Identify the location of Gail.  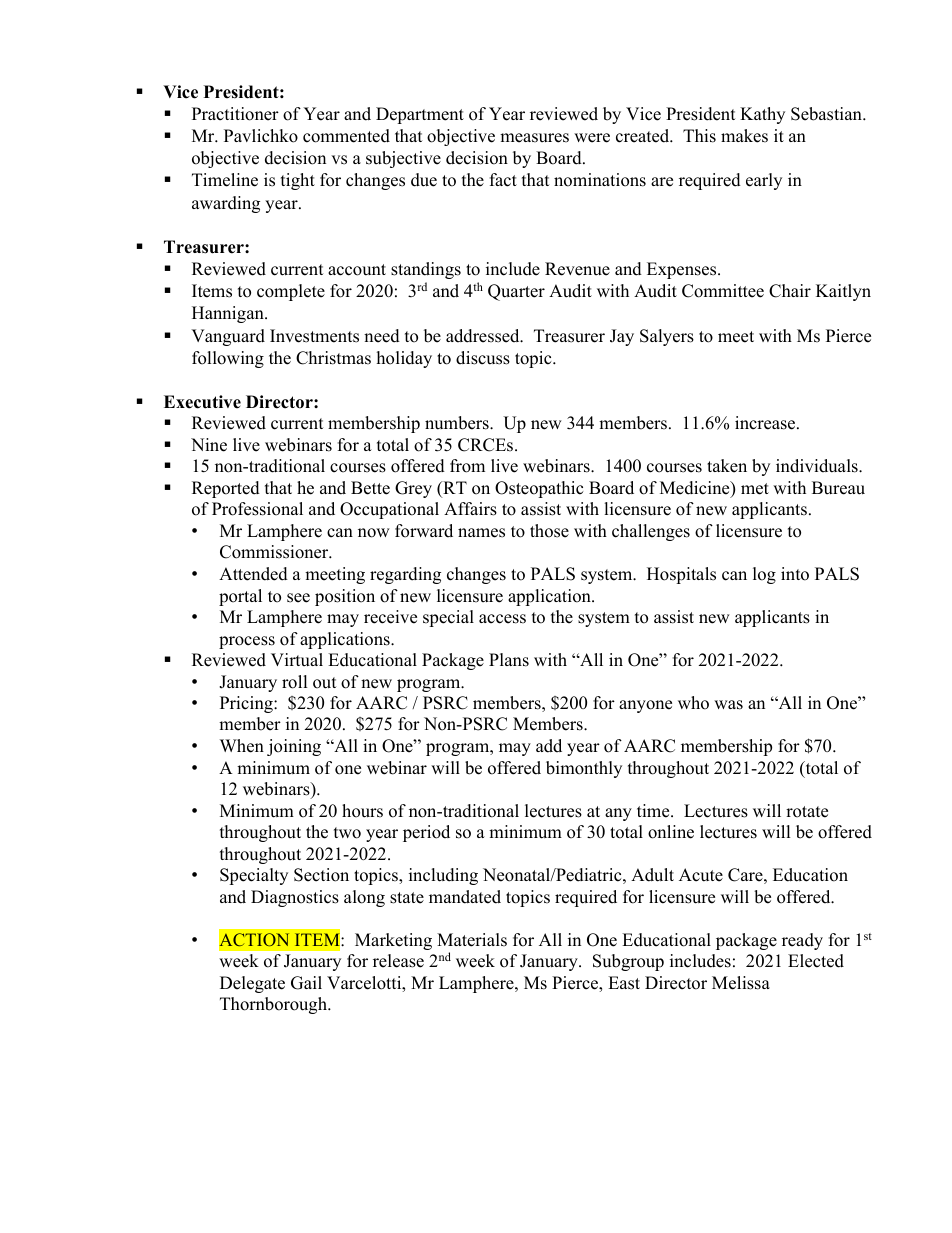
(306, 983).
